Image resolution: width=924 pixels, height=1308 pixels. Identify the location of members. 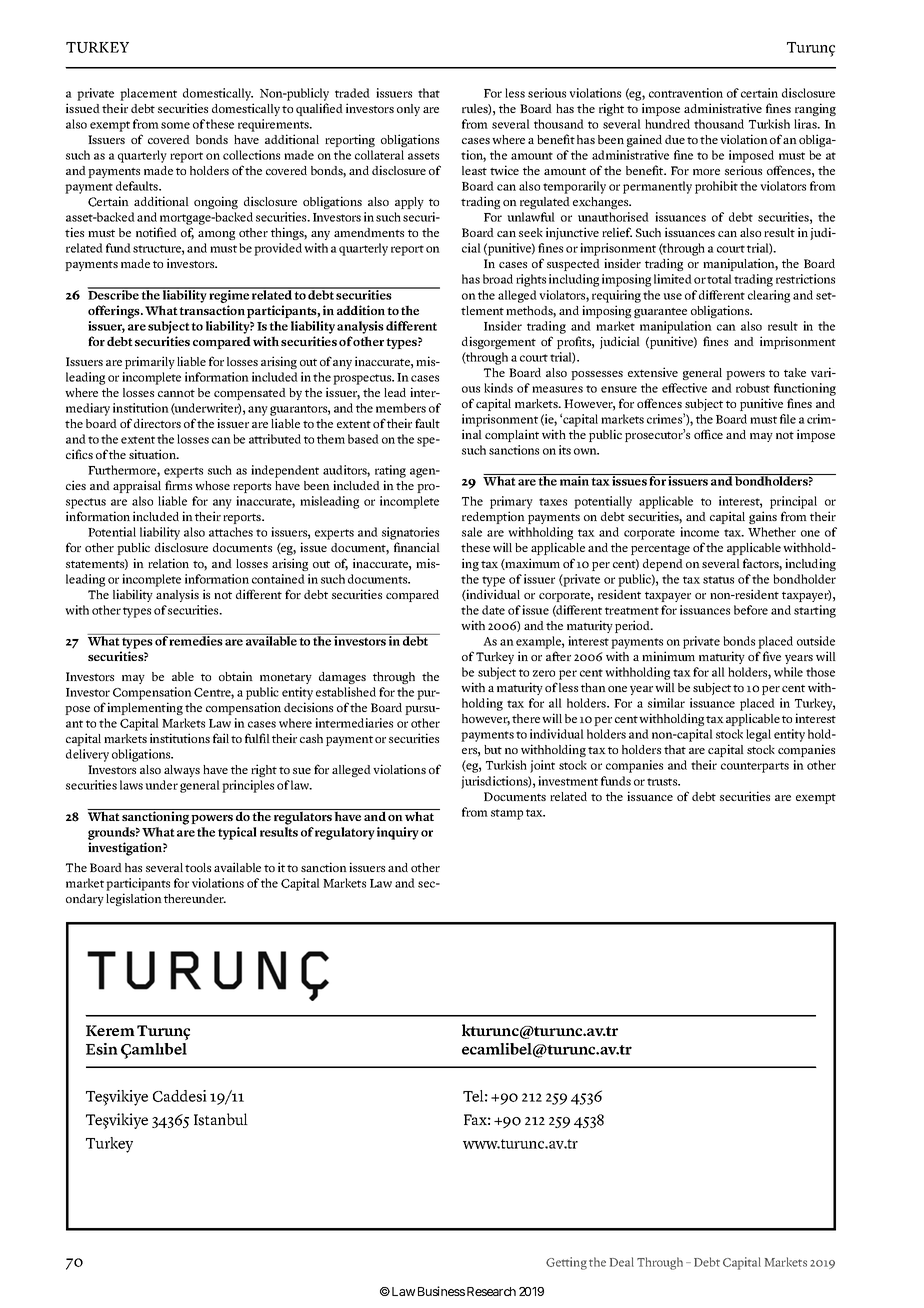
(401, 408).
